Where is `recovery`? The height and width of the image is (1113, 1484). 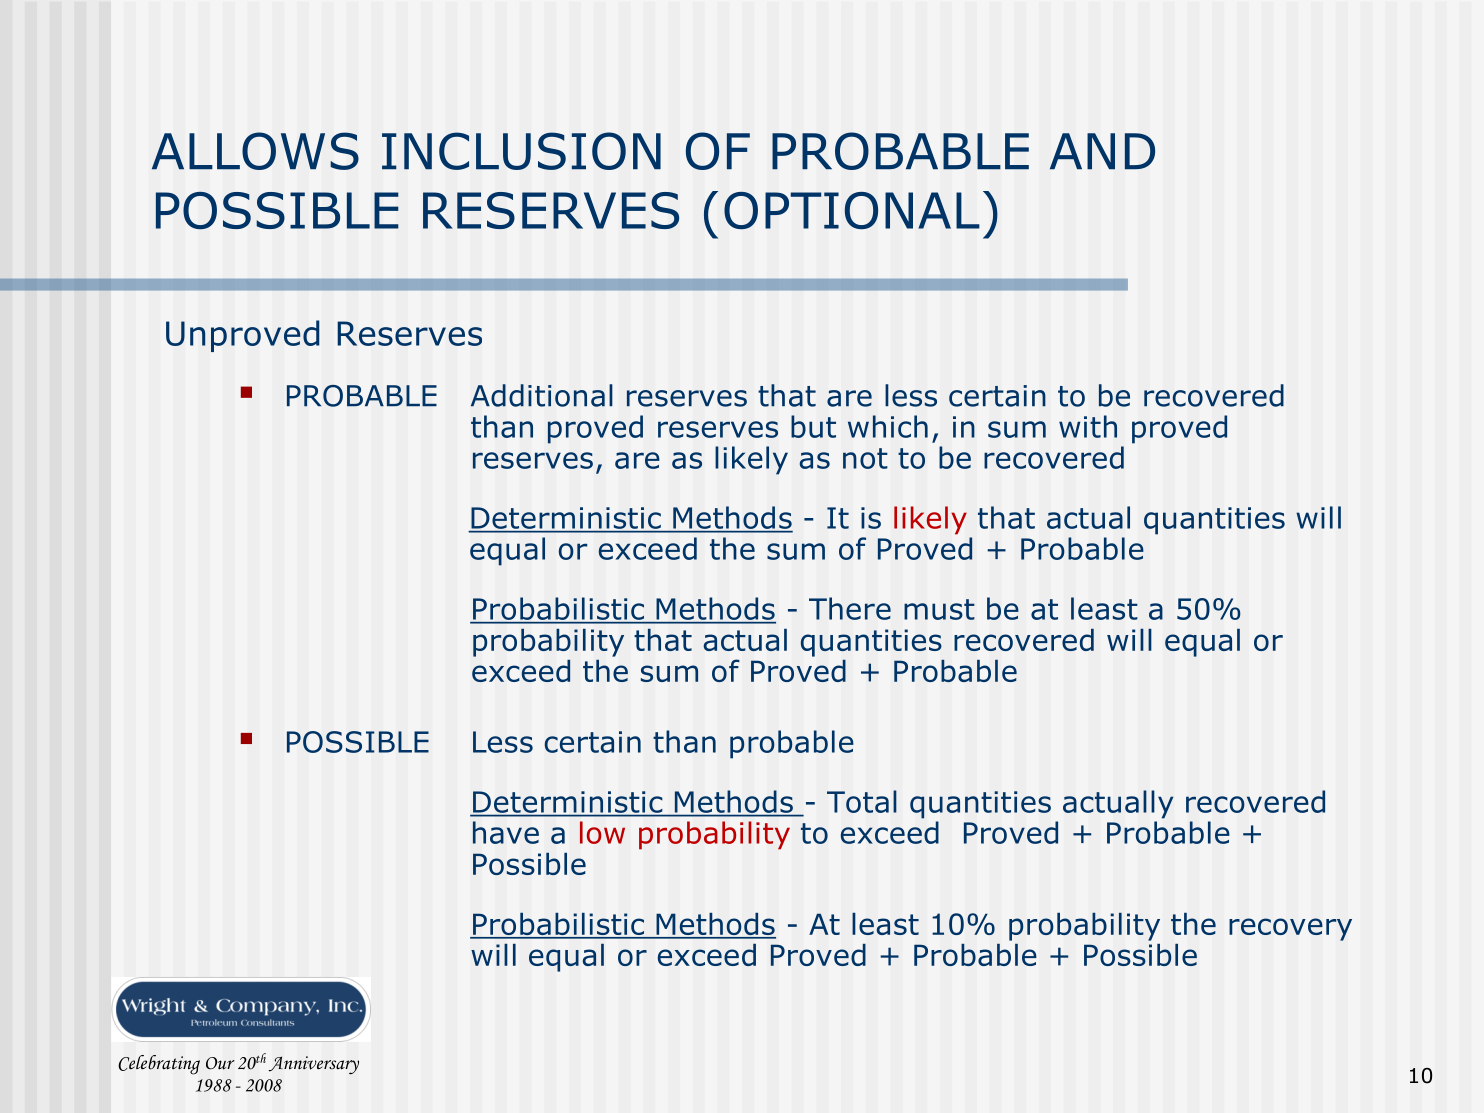
recovery is located at coordinates (1290, 929).
